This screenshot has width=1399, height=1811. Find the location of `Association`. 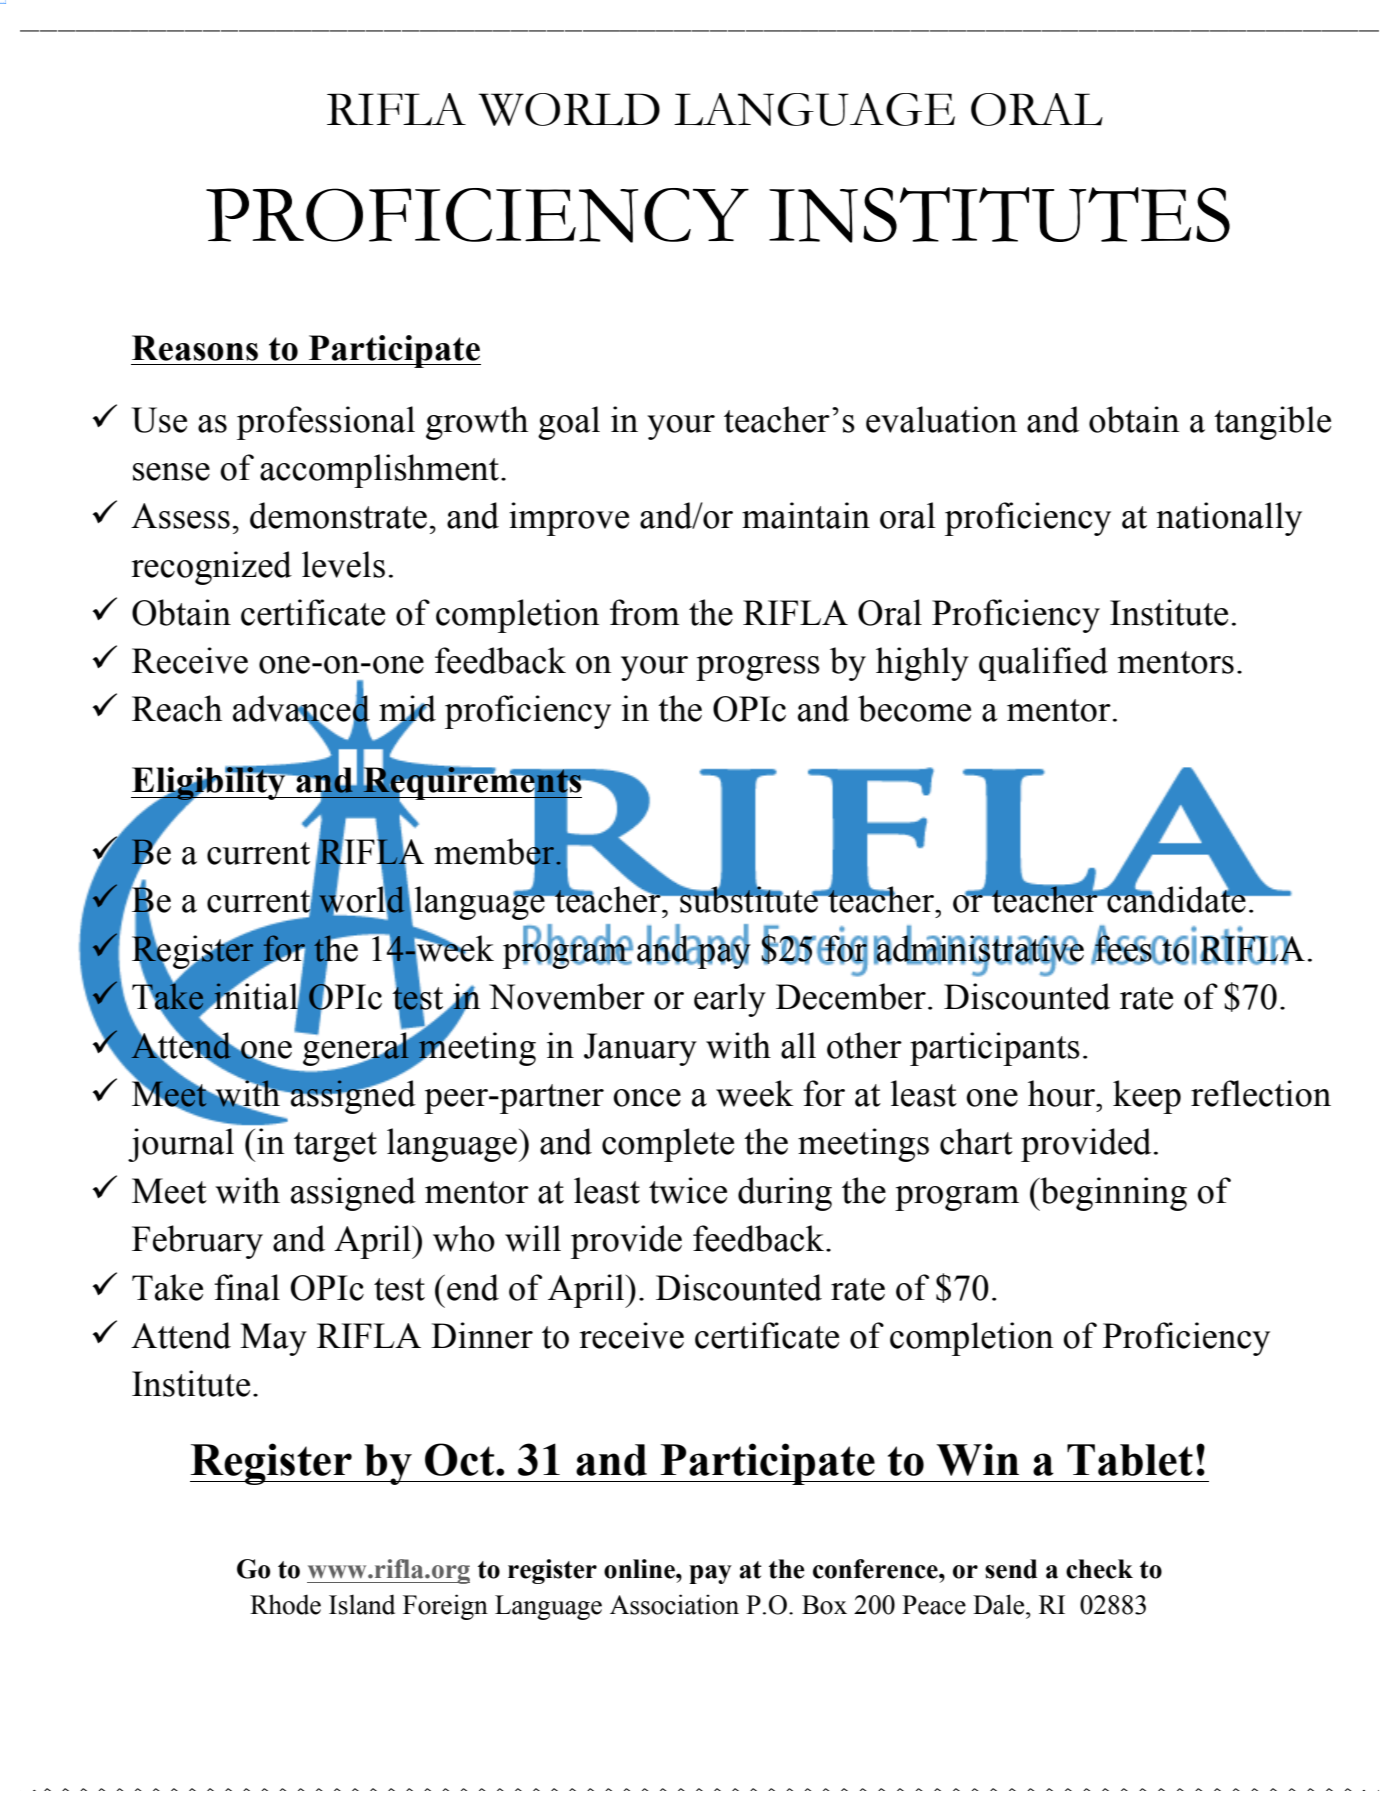

Association is located at coordinates (674, 1604).
